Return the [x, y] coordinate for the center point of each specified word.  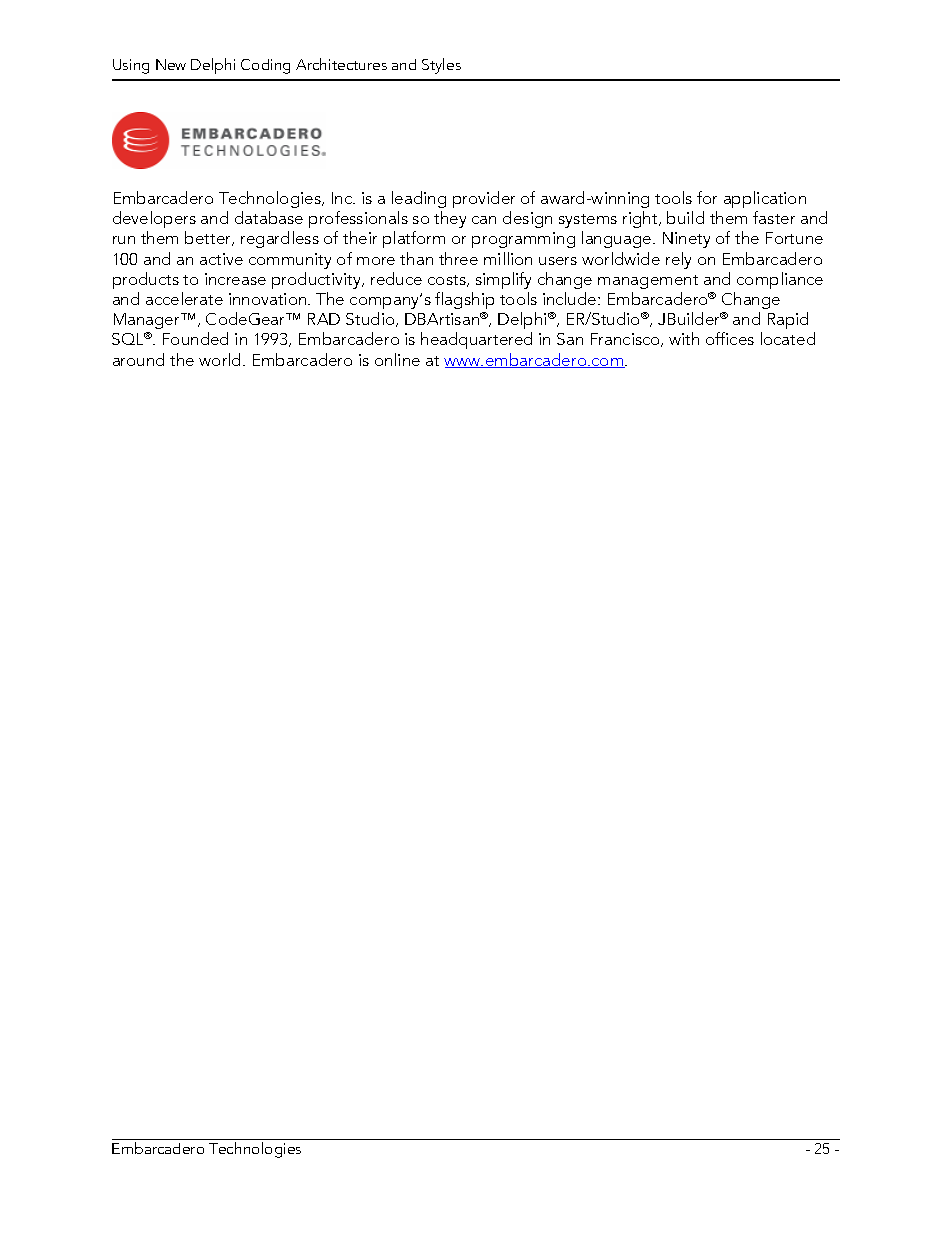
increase [235, 279]
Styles [441, 66]
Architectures [341, 64]
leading [419, 199]
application [765, 199]
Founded [195, 338]
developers [154, 219]
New [171, 64]
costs [448, 281]
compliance [780, 280]
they [450, 219]
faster [774, 217]
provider [484, 199]
